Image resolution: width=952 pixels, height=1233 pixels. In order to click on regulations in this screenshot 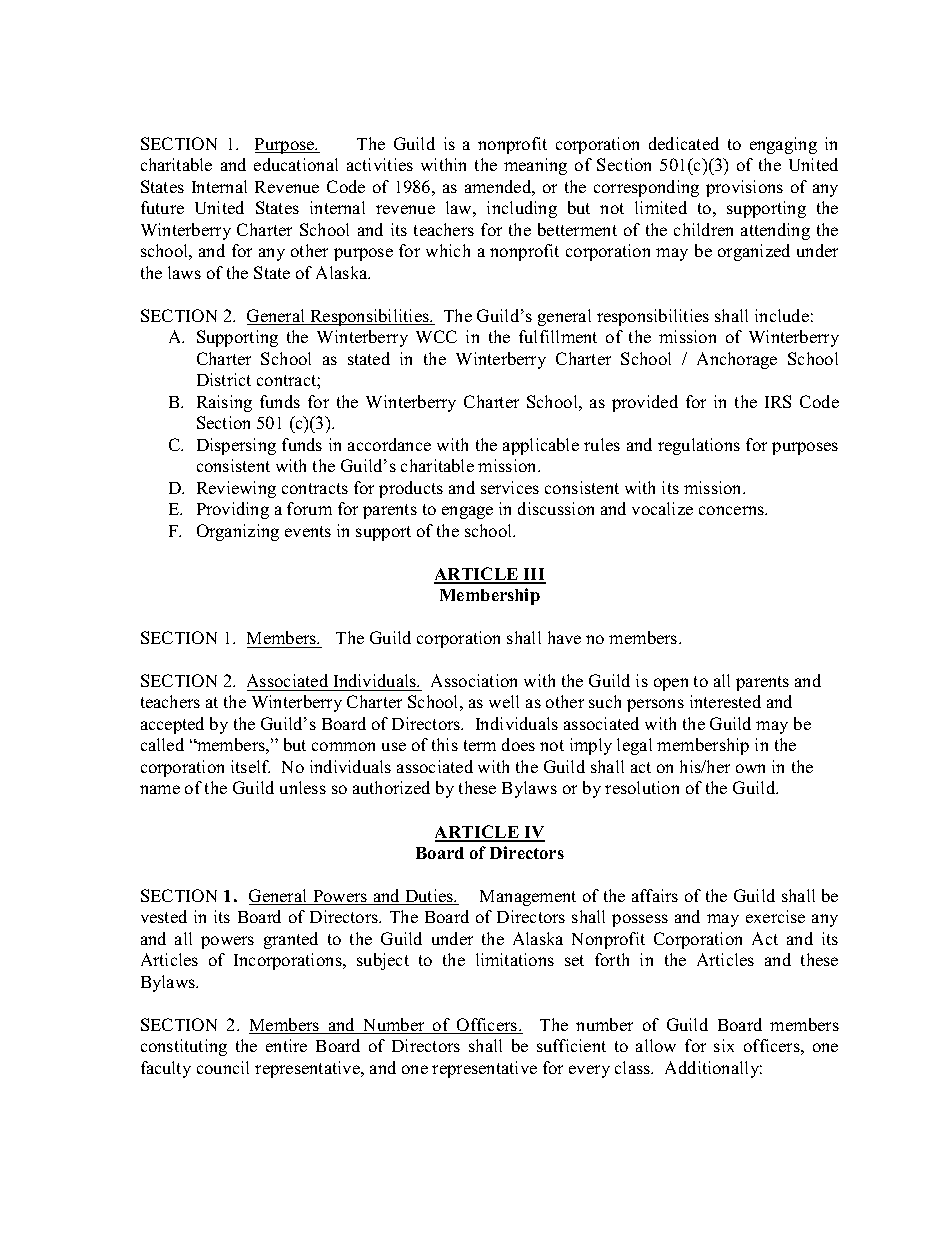, I will do `click(699, 446)`.
